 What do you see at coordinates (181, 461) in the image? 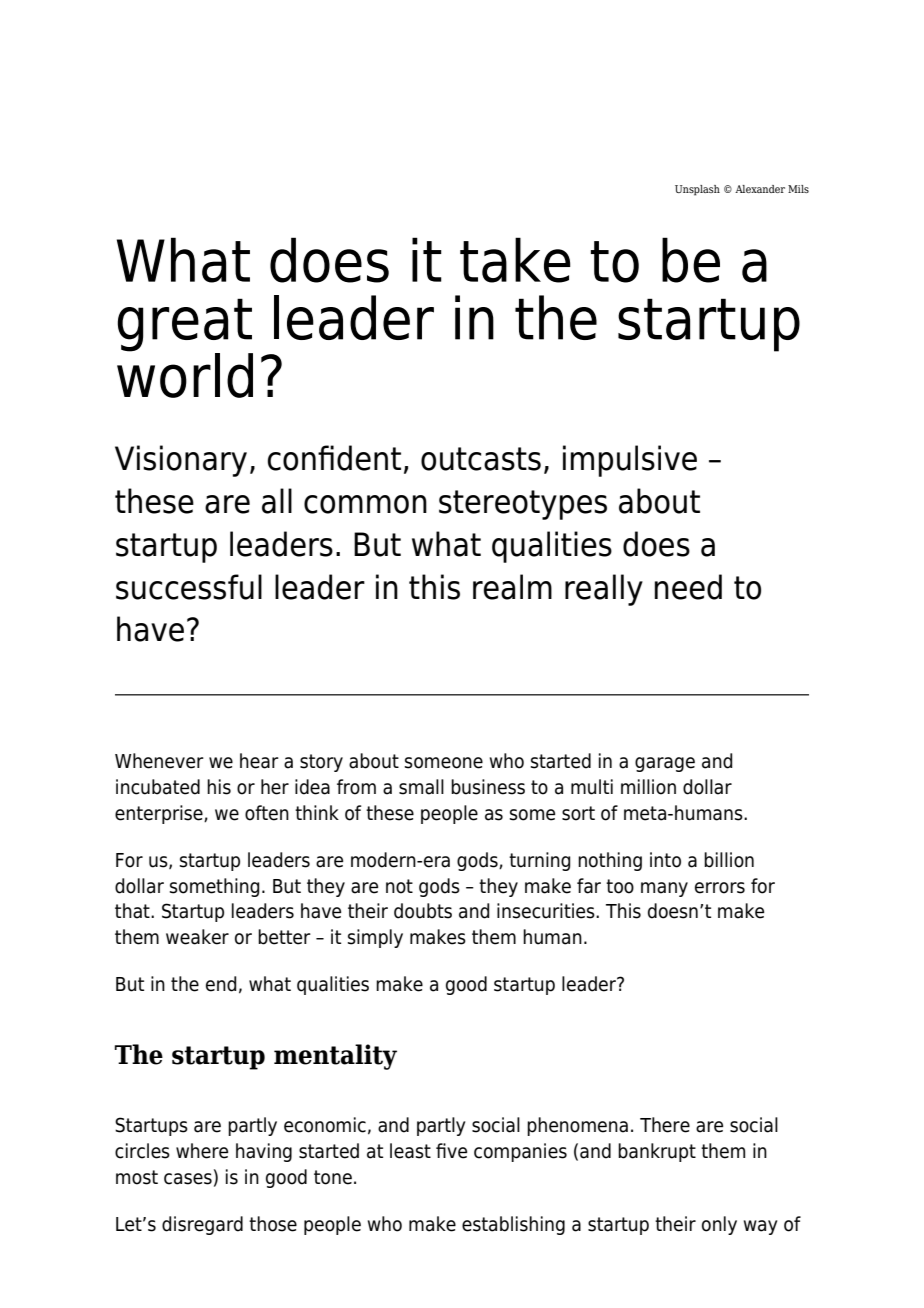
I see `Visionary` at bounding box center [181, 461].
